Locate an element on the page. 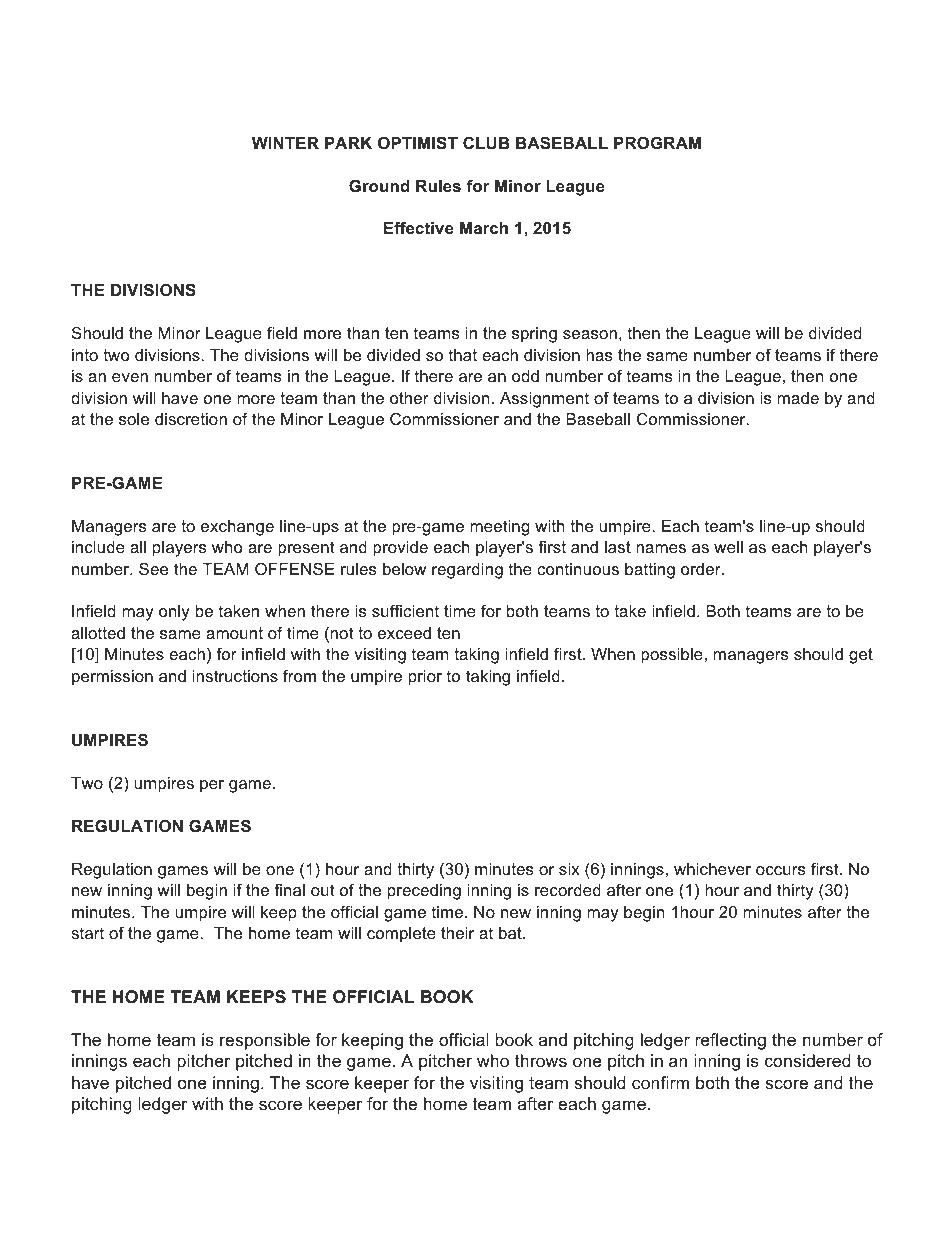 This image has width=952, height=1233. throws is located at coordinates (541, 1061).
